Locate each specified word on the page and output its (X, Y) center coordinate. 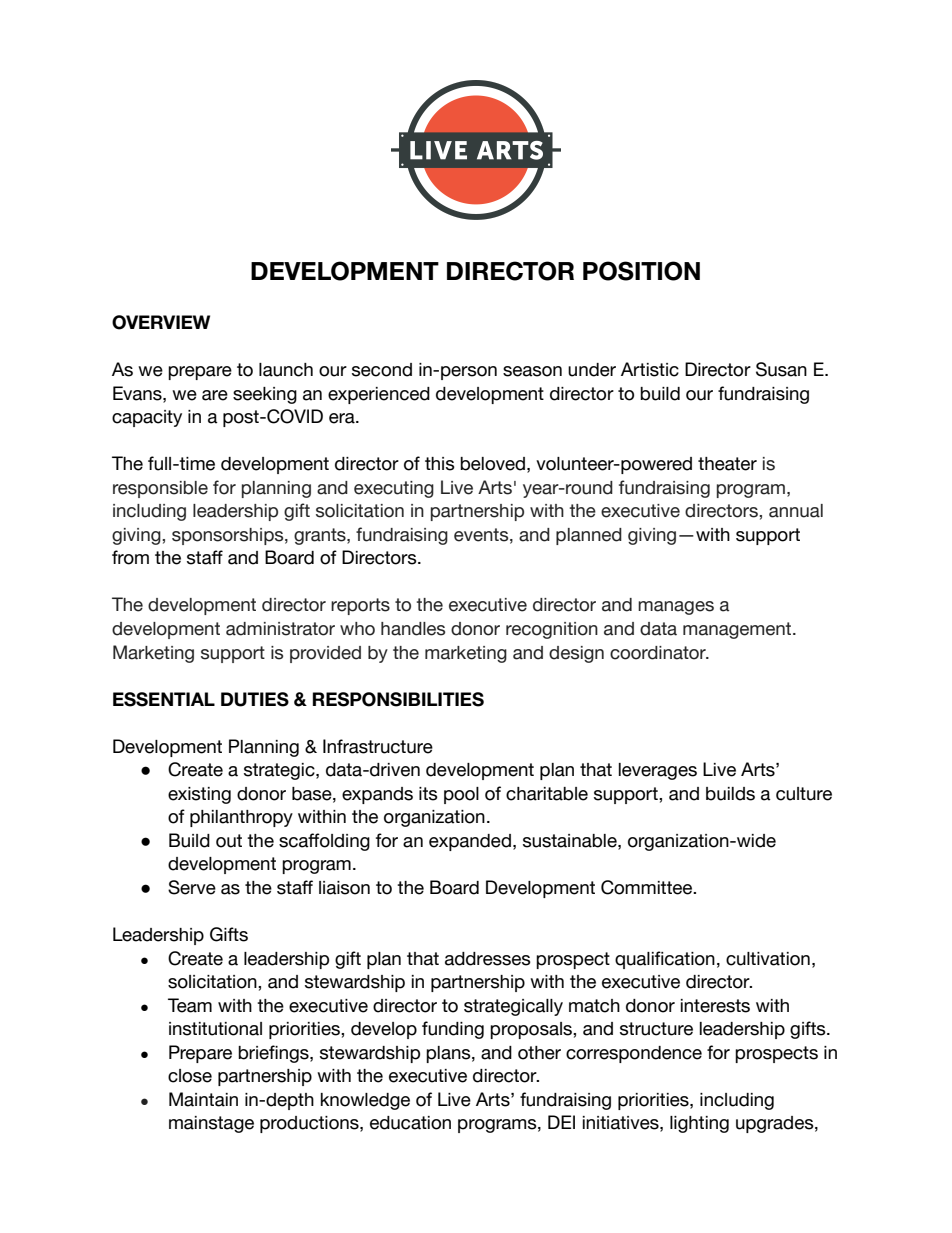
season (532, 371)
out (229, 841)
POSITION (641, 271)
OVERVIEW (161, 322)
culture (804, 794)
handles (413, 629)
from (130, 557)
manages (676, 608)
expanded (470, 842)
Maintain (203, 1099)
